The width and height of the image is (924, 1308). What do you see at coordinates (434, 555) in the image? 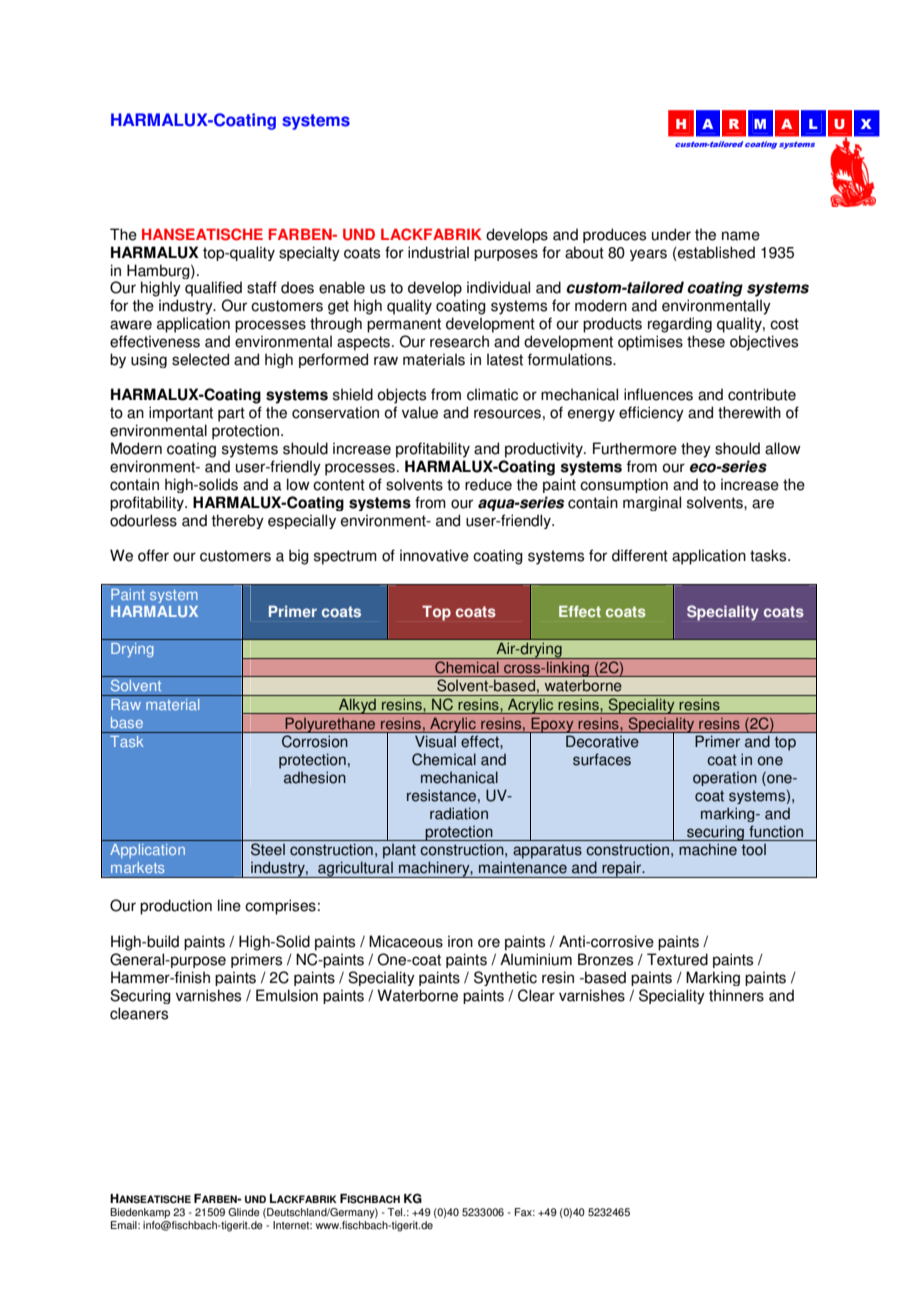
I see `innovative` at bounding box center [434, 555].
